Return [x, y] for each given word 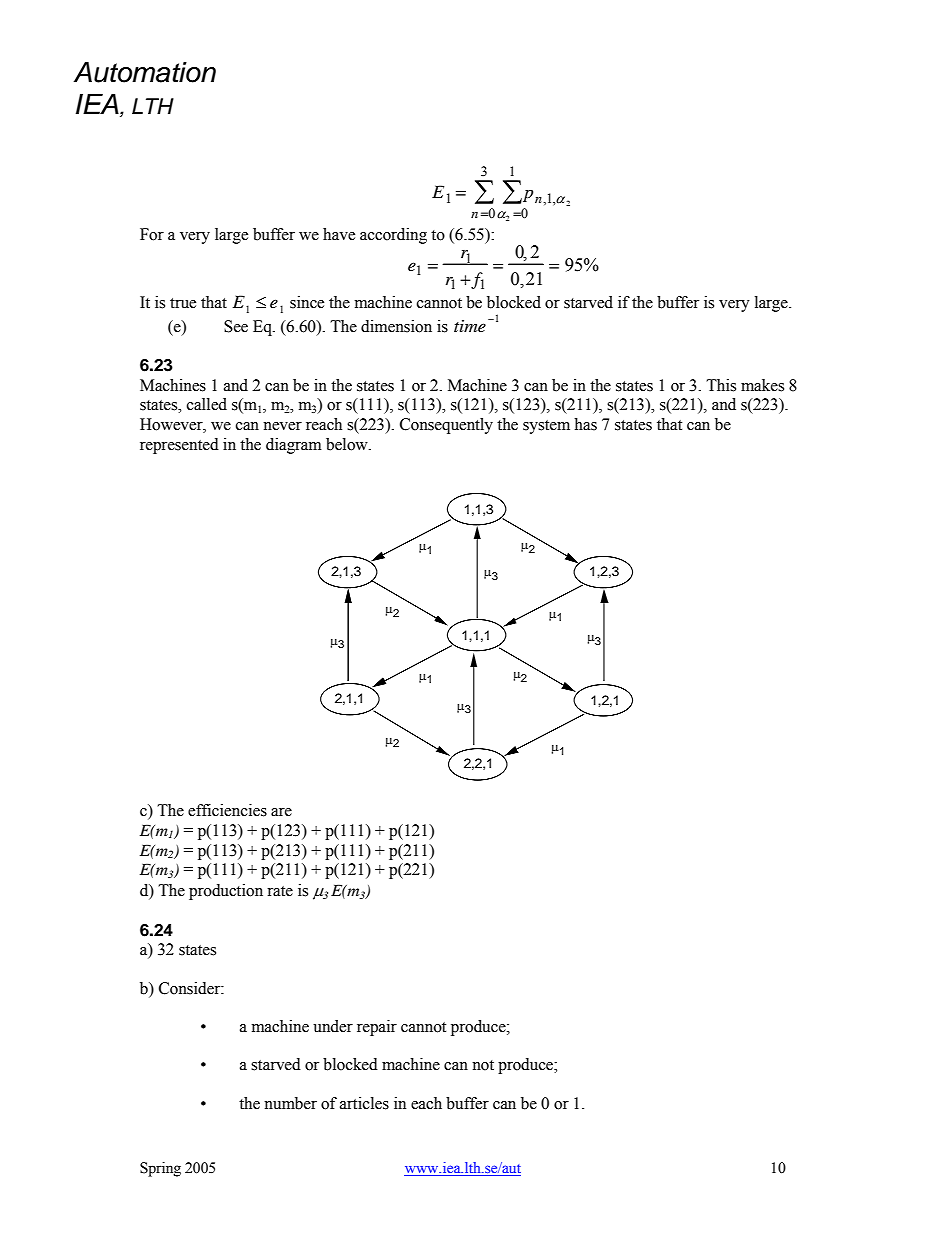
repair [377, 1028]
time [470, 326]
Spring [160, 1169]
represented [179, 446]
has [585, 424]
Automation [145, 72]
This [721, 385]
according [393, 236]
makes [762, 385]
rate [280, 891]
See [236, 326]
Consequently [446, 426]
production [226, 892]
